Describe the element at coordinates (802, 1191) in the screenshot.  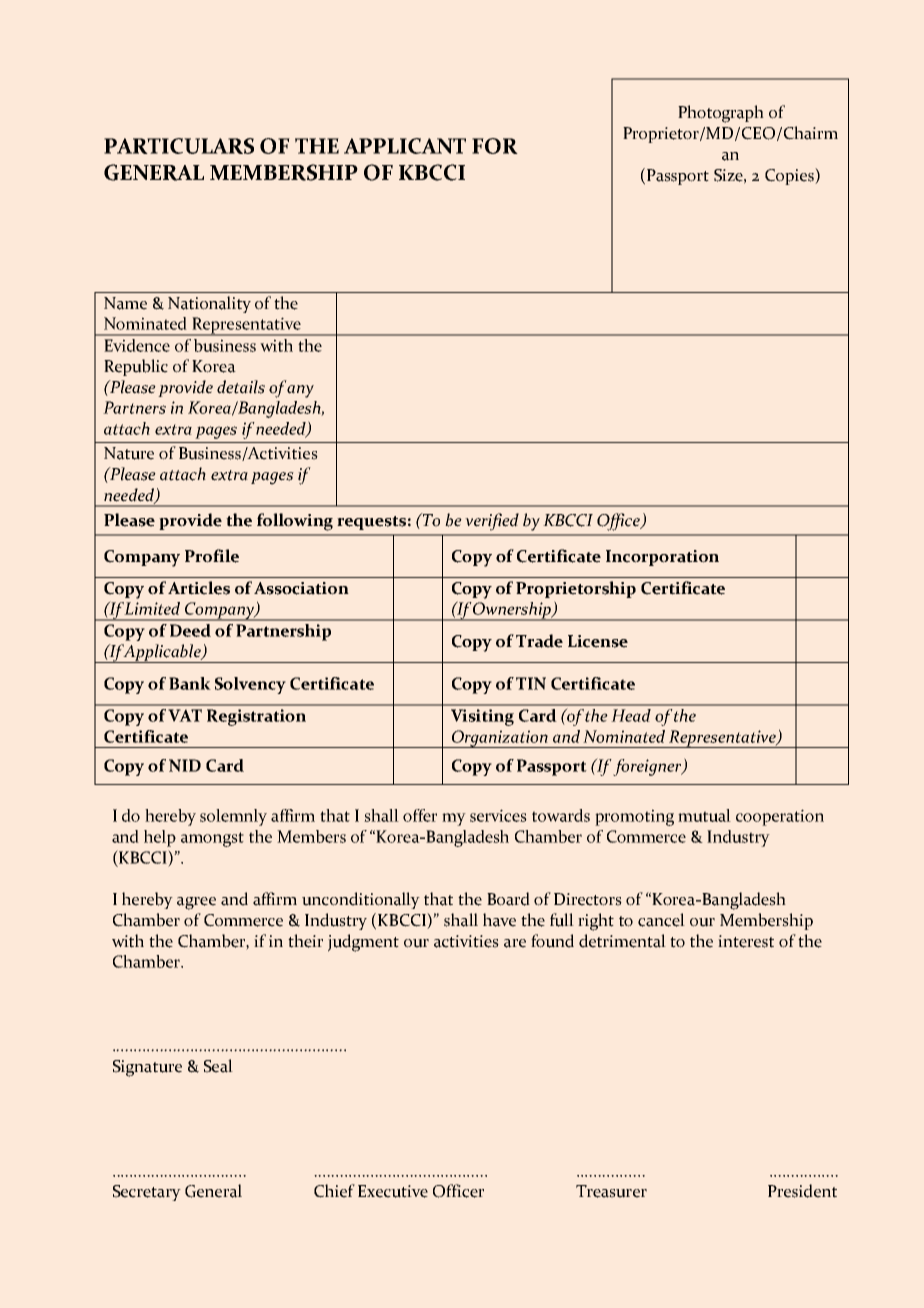
I see `President` at that location.
